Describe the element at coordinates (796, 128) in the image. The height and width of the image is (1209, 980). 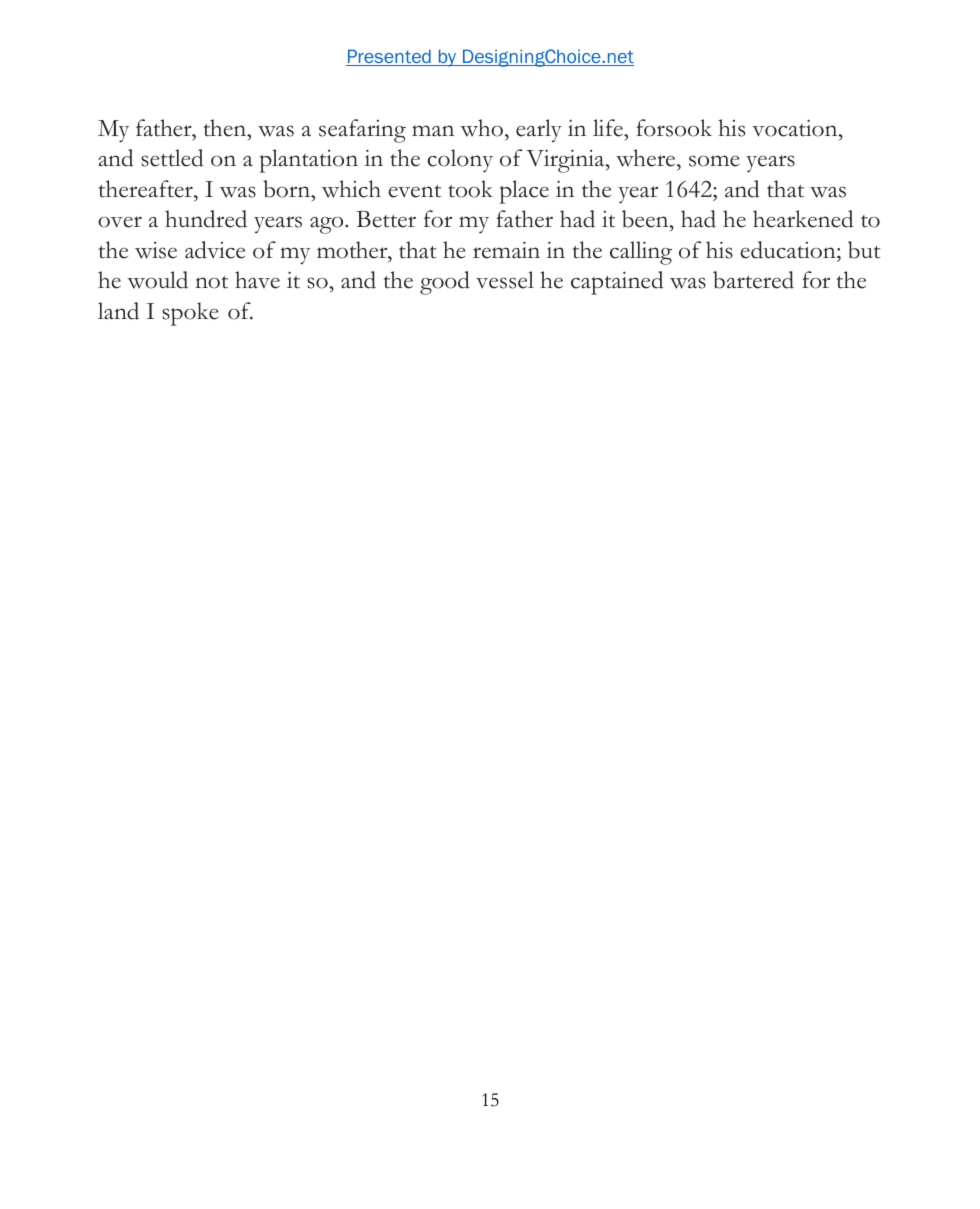
I see `vocation` at that location.
